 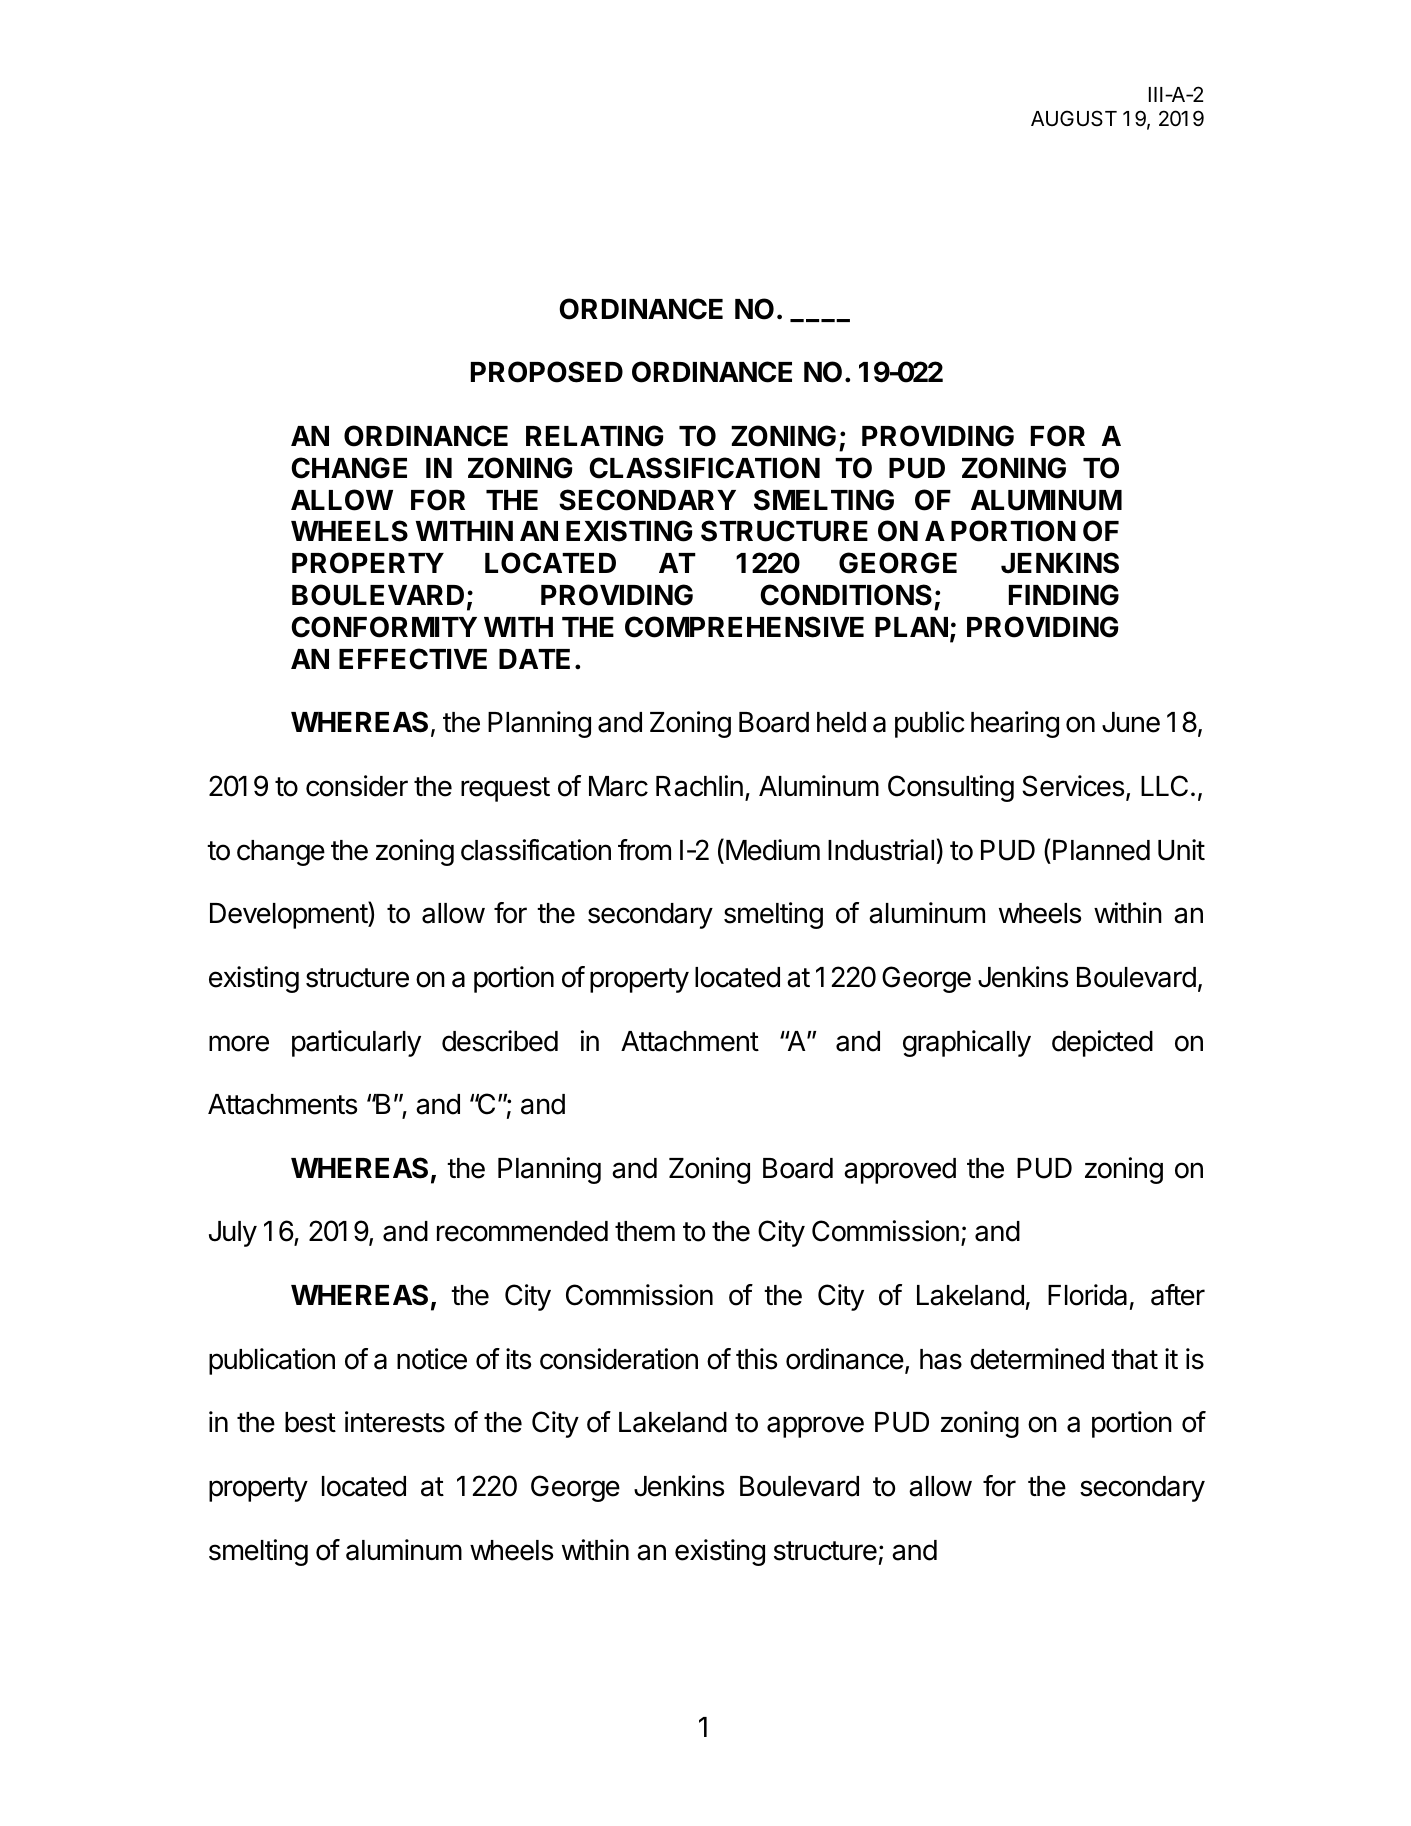 What do you see at coordinates (756, 1359) in the image?
I see `this` at bounding box center [756, 1359].
